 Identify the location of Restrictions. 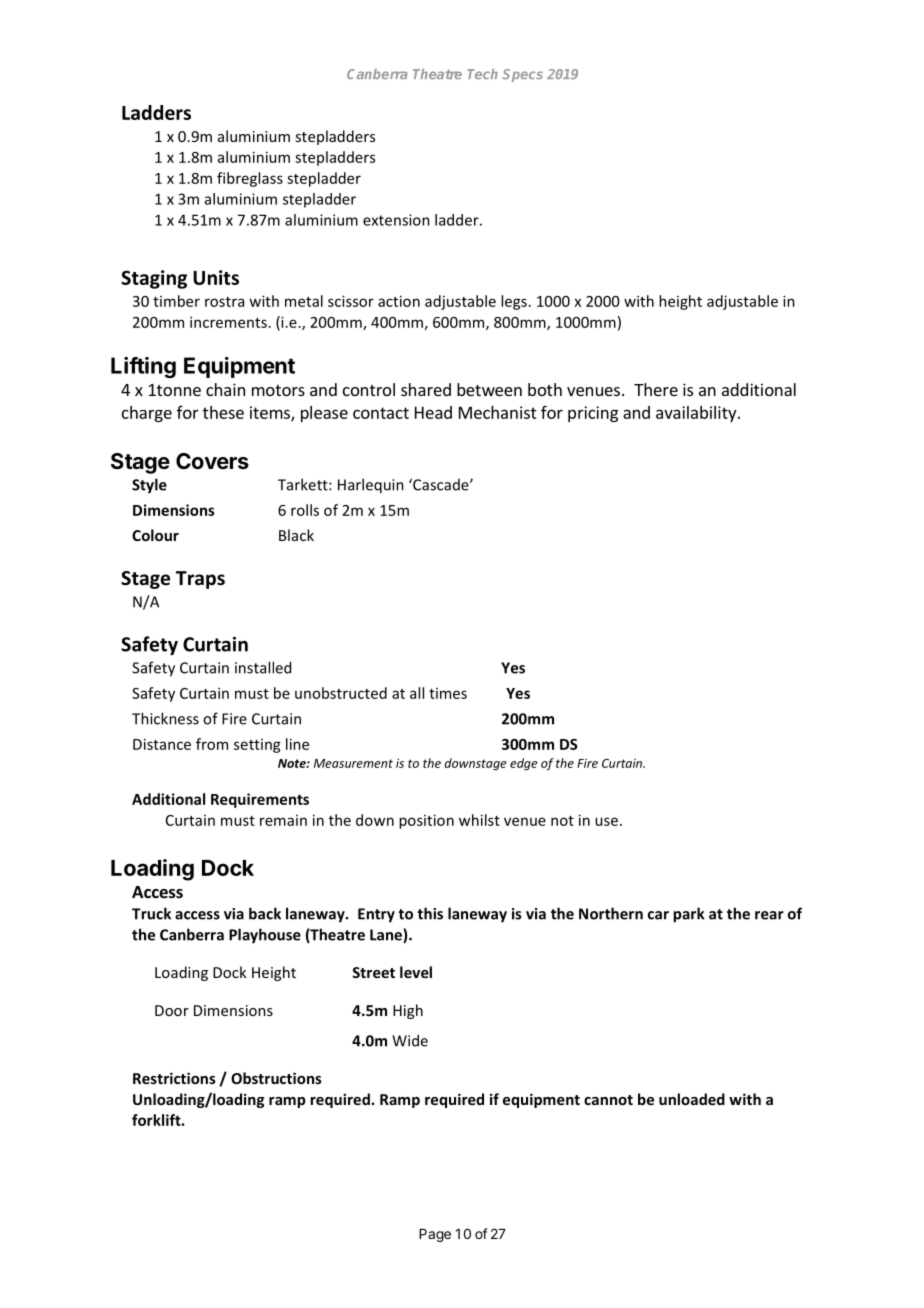
(174, 1078).
